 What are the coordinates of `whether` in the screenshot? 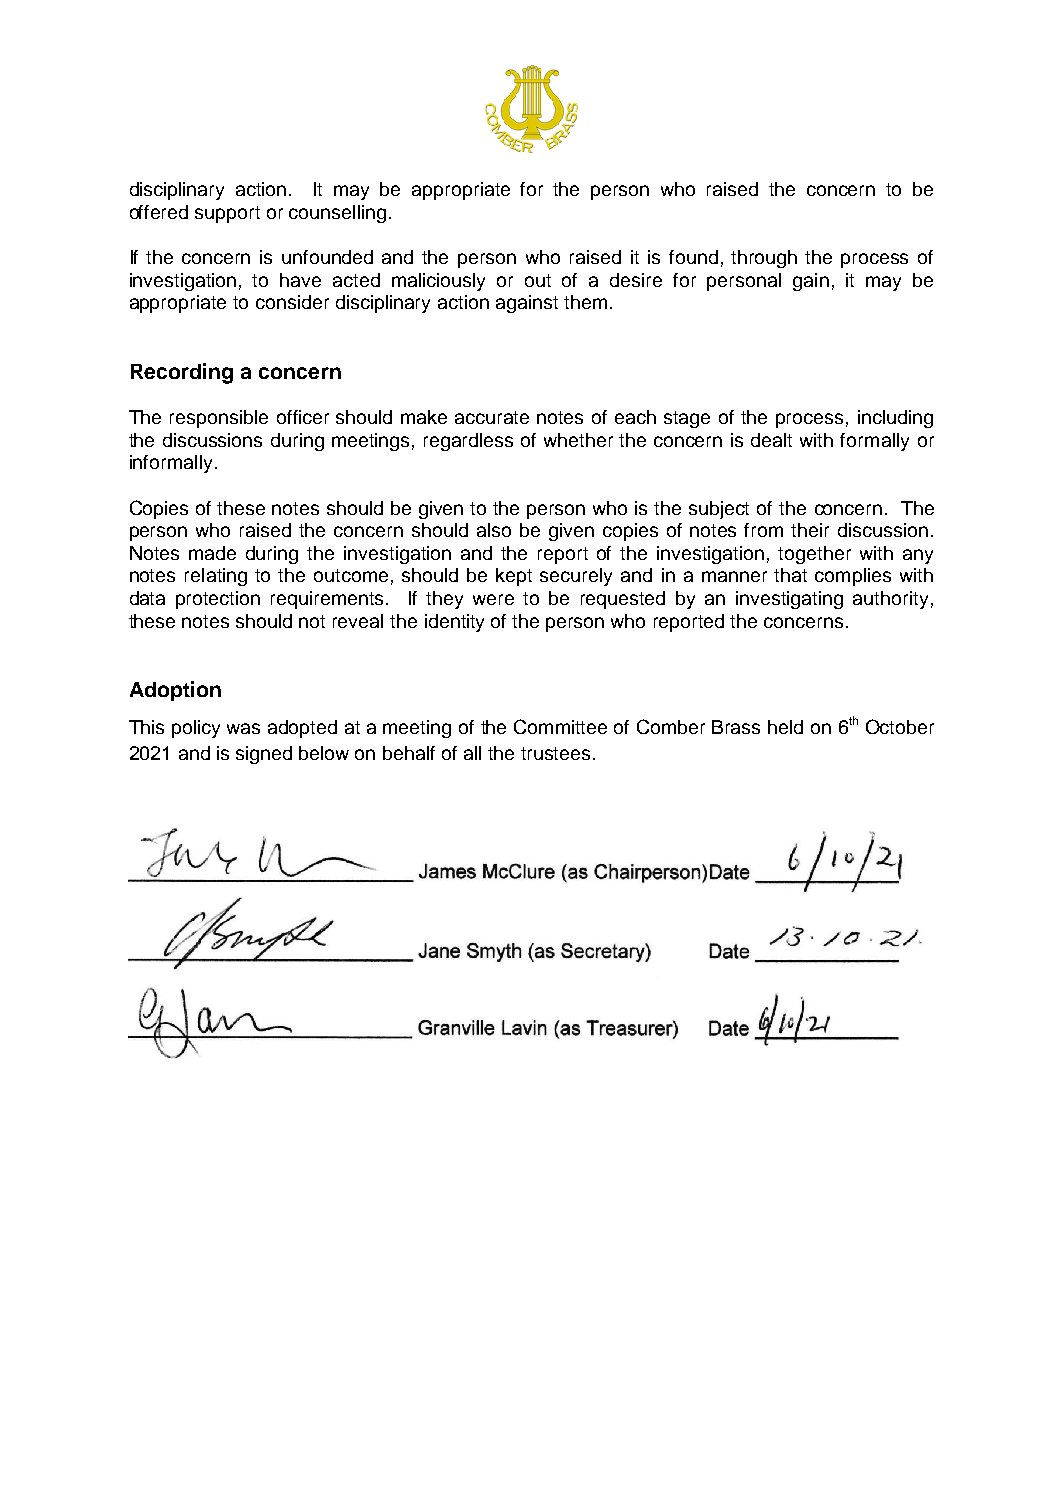 It's located at (578, 440).
